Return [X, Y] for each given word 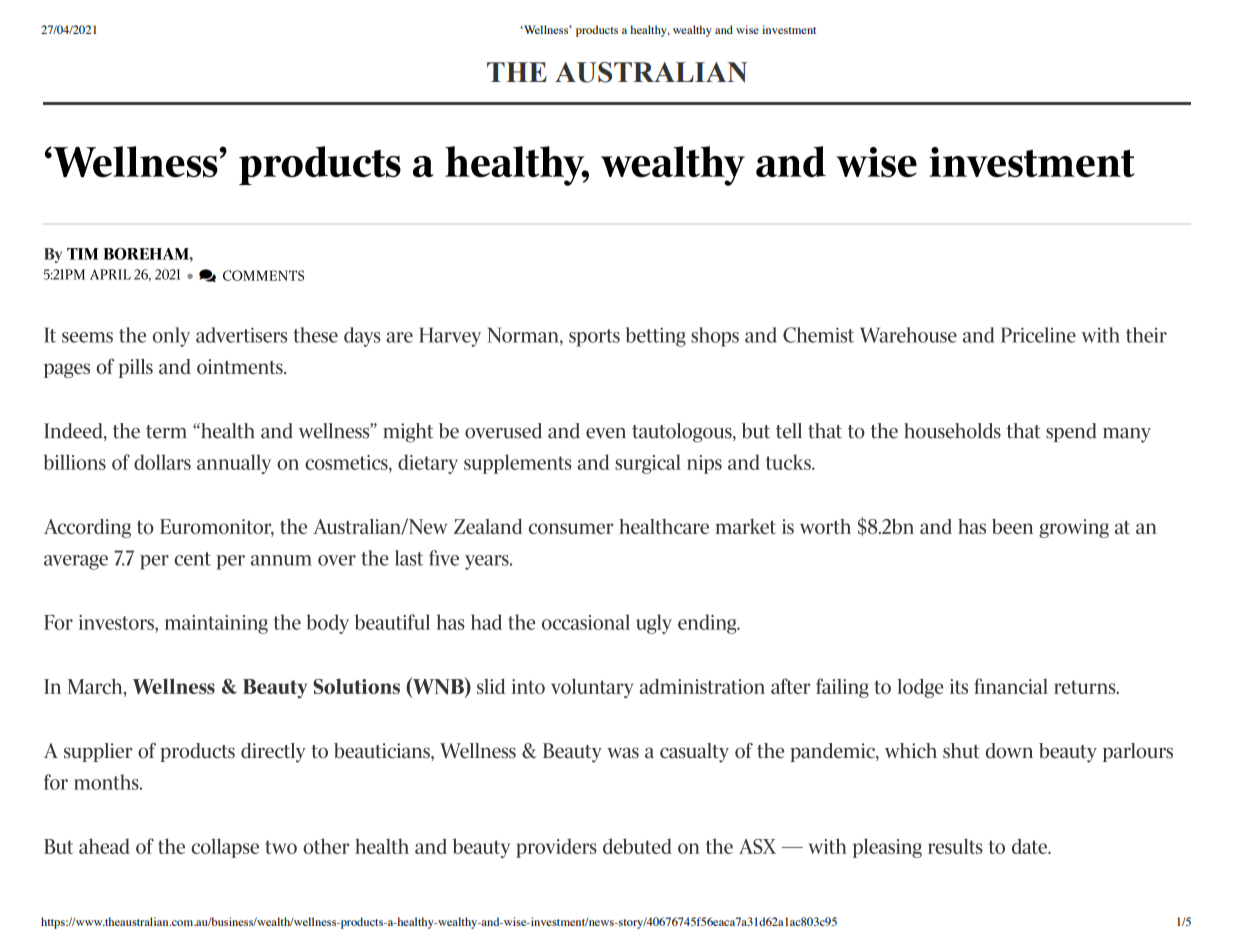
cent [192, 559]
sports [594, 338]
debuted [637, 846]
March [96, 687]
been [1012, 526]
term [166, 432]
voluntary [592, 688]
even [606, 433]
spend [1071, 432]
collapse [225, 848]
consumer [571, 528]
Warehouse [908, 335]
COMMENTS [263, 275]
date [1031, 846]
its [959, 686]
